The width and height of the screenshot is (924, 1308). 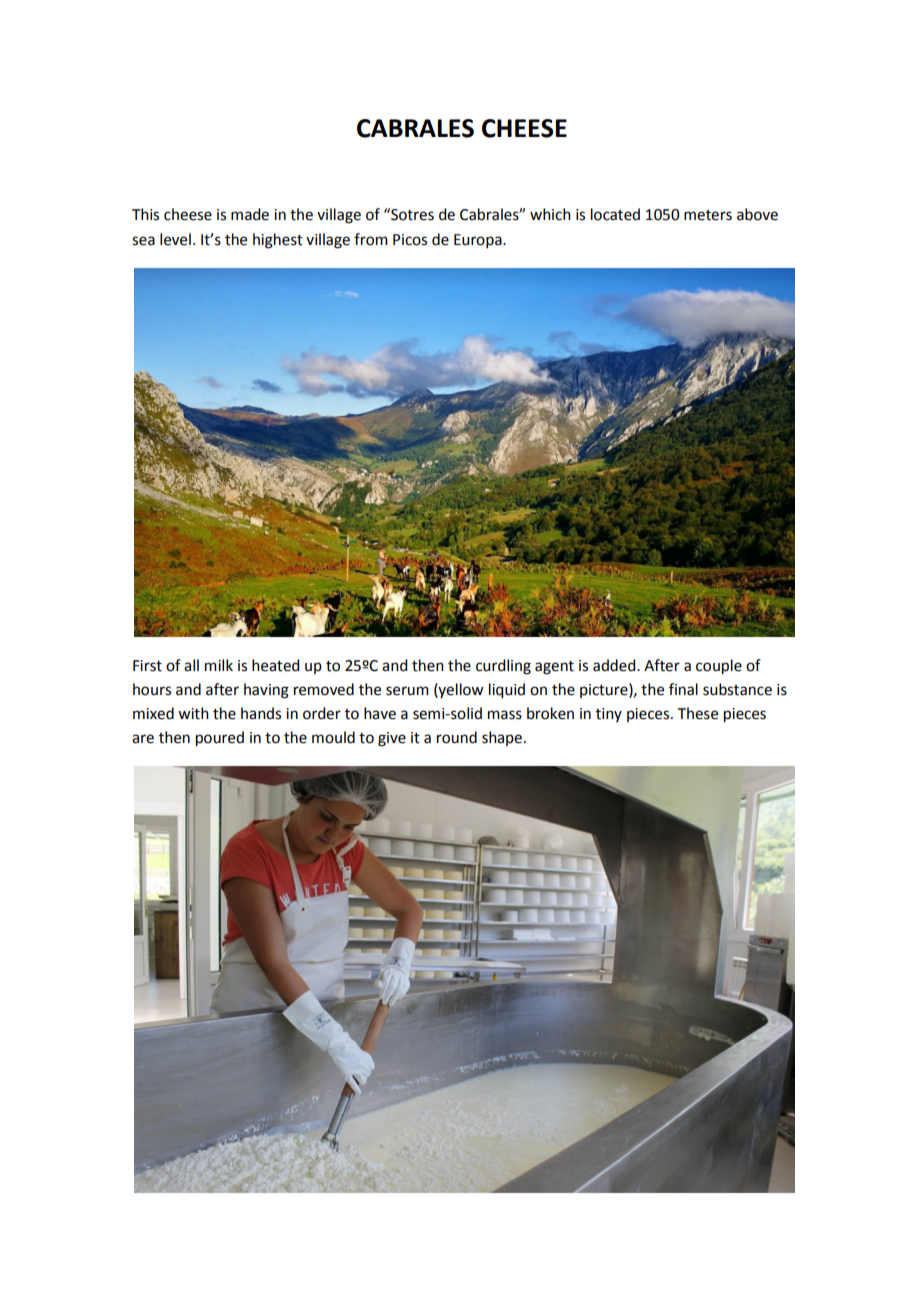 What do you see at coordinates (479, 241) in the screenshot?
I see `Europa` at bounding box center [479, 241].
